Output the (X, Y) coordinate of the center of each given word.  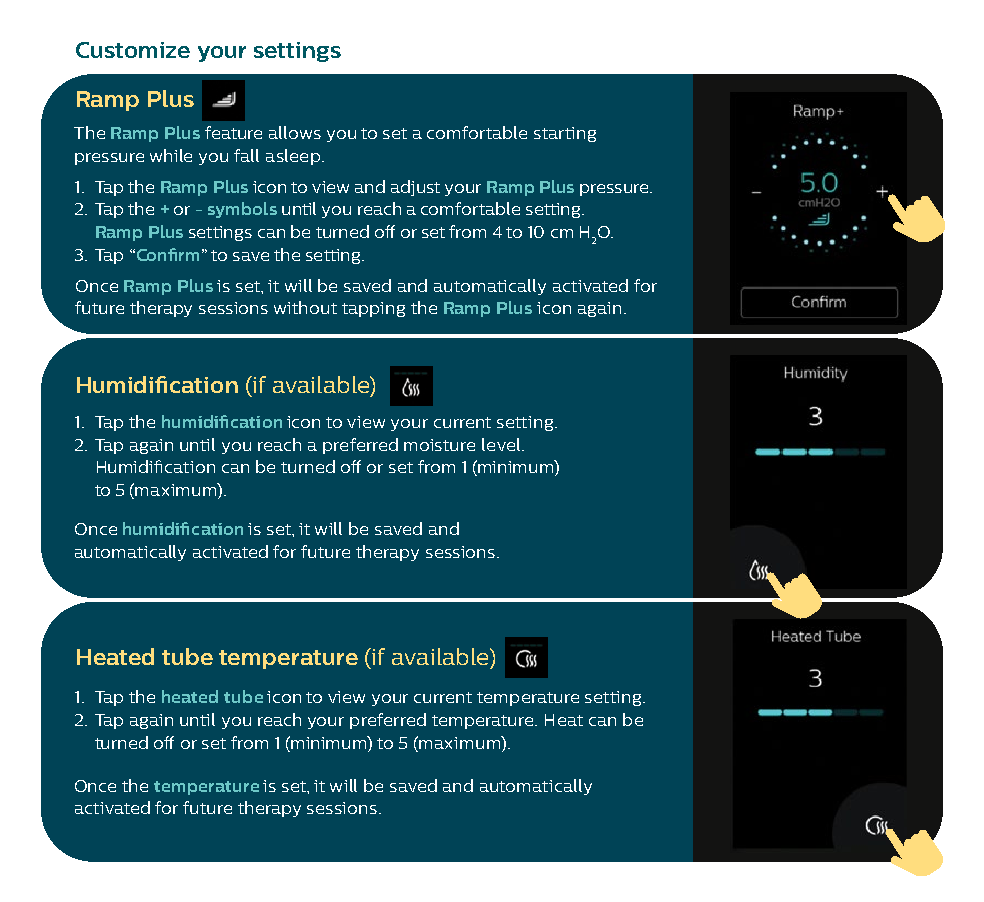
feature (233, 132)
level (502, 444)
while (171, 155)
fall (246, 155)
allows (295, 132)
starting (565, 134)
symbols (242, 210)
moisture (439, 445)
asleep (293, 157)
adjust (415, 188)
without (305, 307)
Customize (133, 50)
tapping (373, 309)
